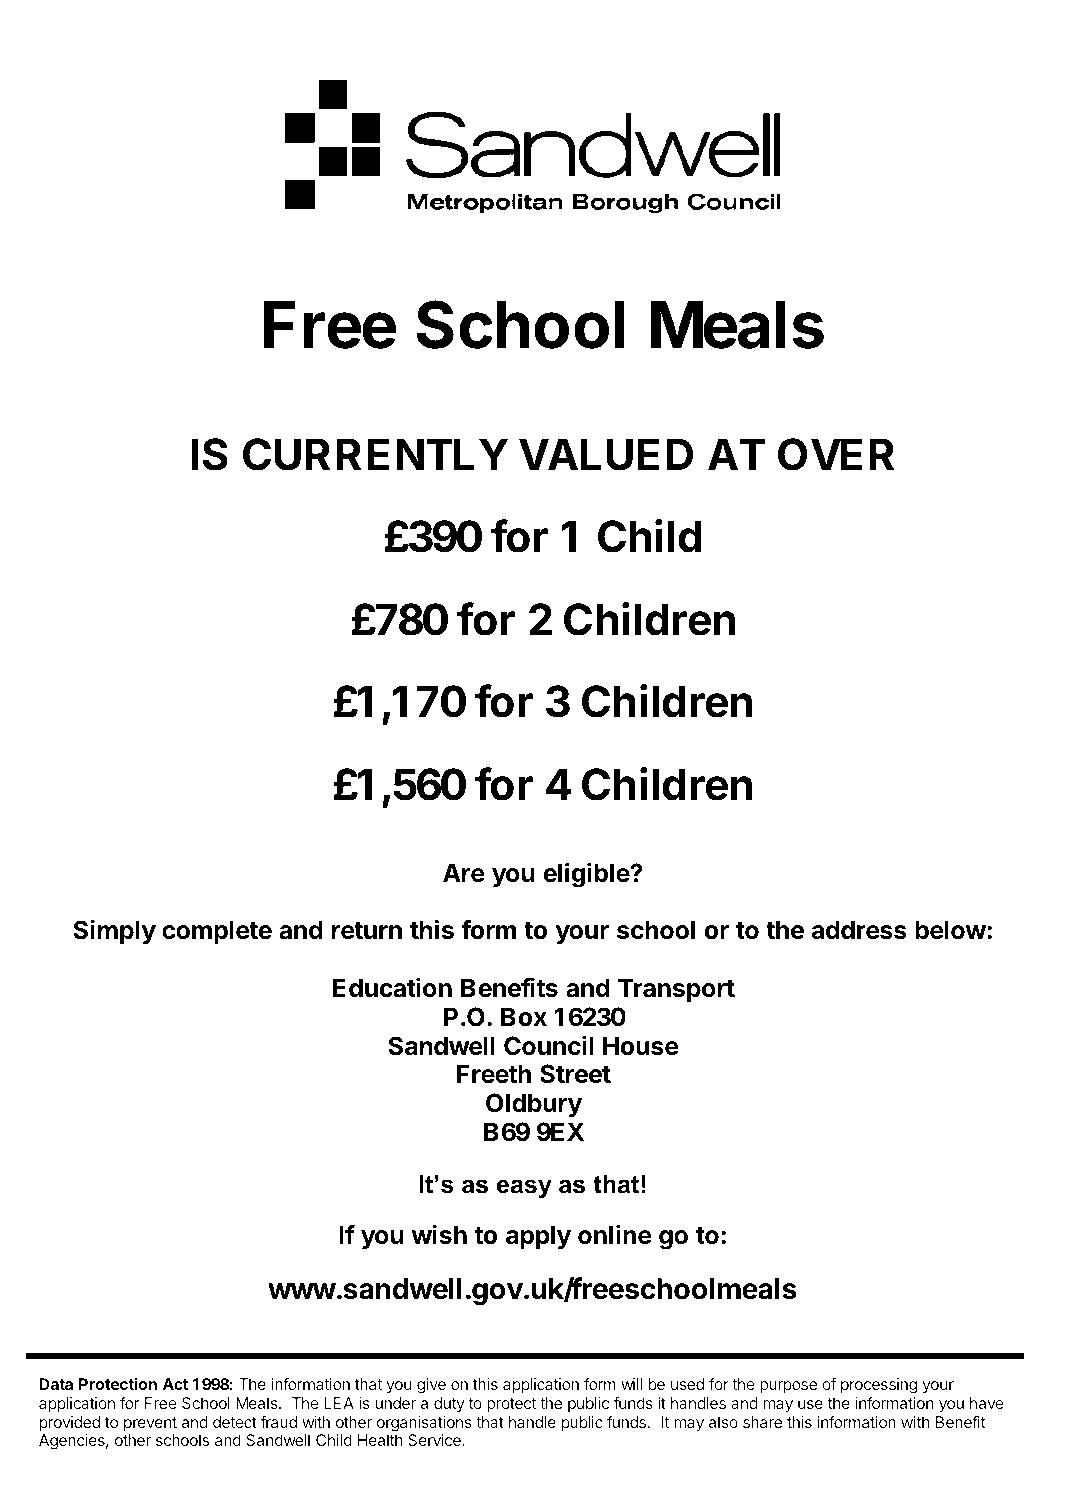 This document has height=1508, width=1066. Describe the element at coordinates (641, 1046) in the document. I see `House` at that location.
